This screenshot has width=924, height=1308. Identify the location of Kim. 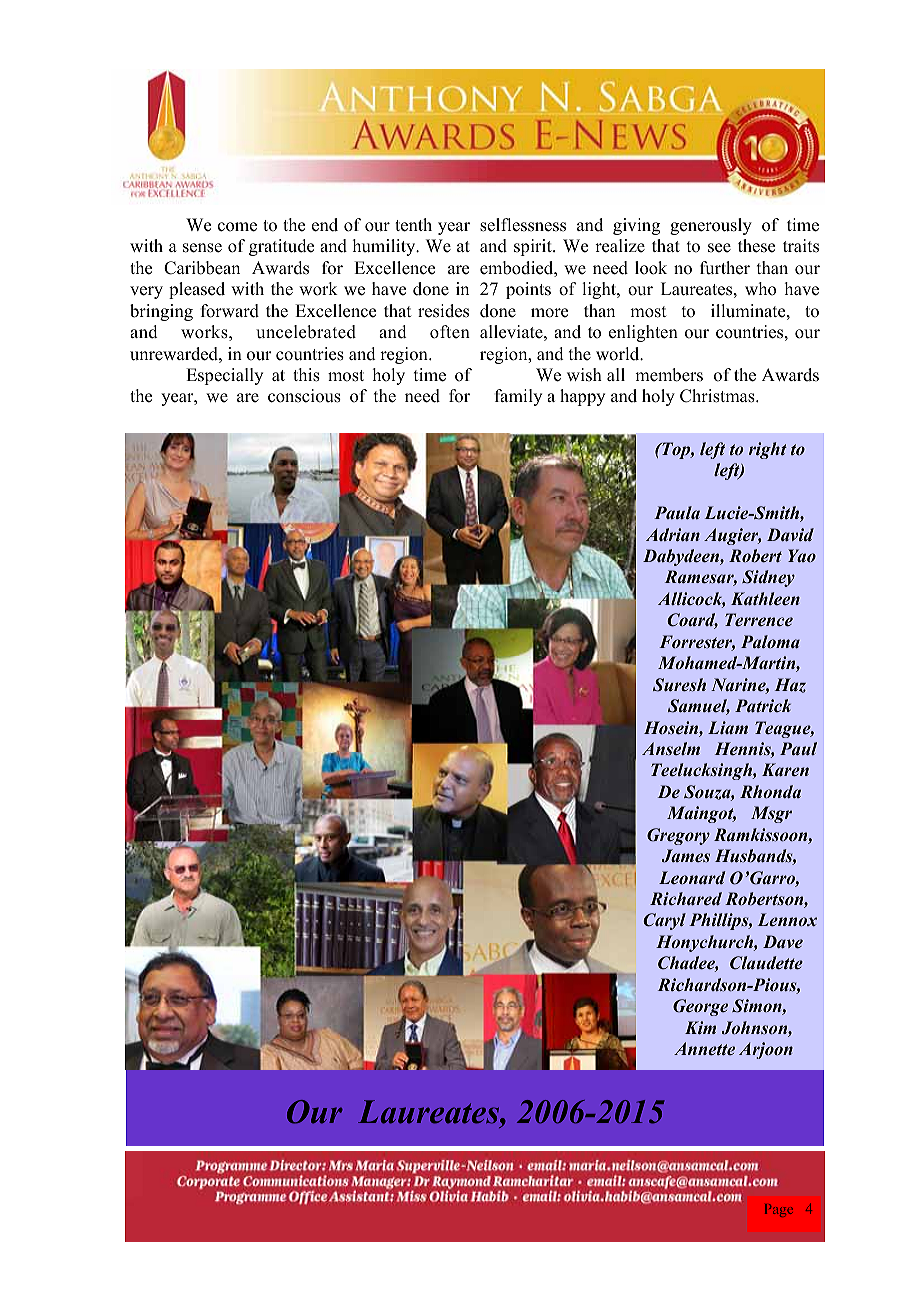
(700, 1028).
